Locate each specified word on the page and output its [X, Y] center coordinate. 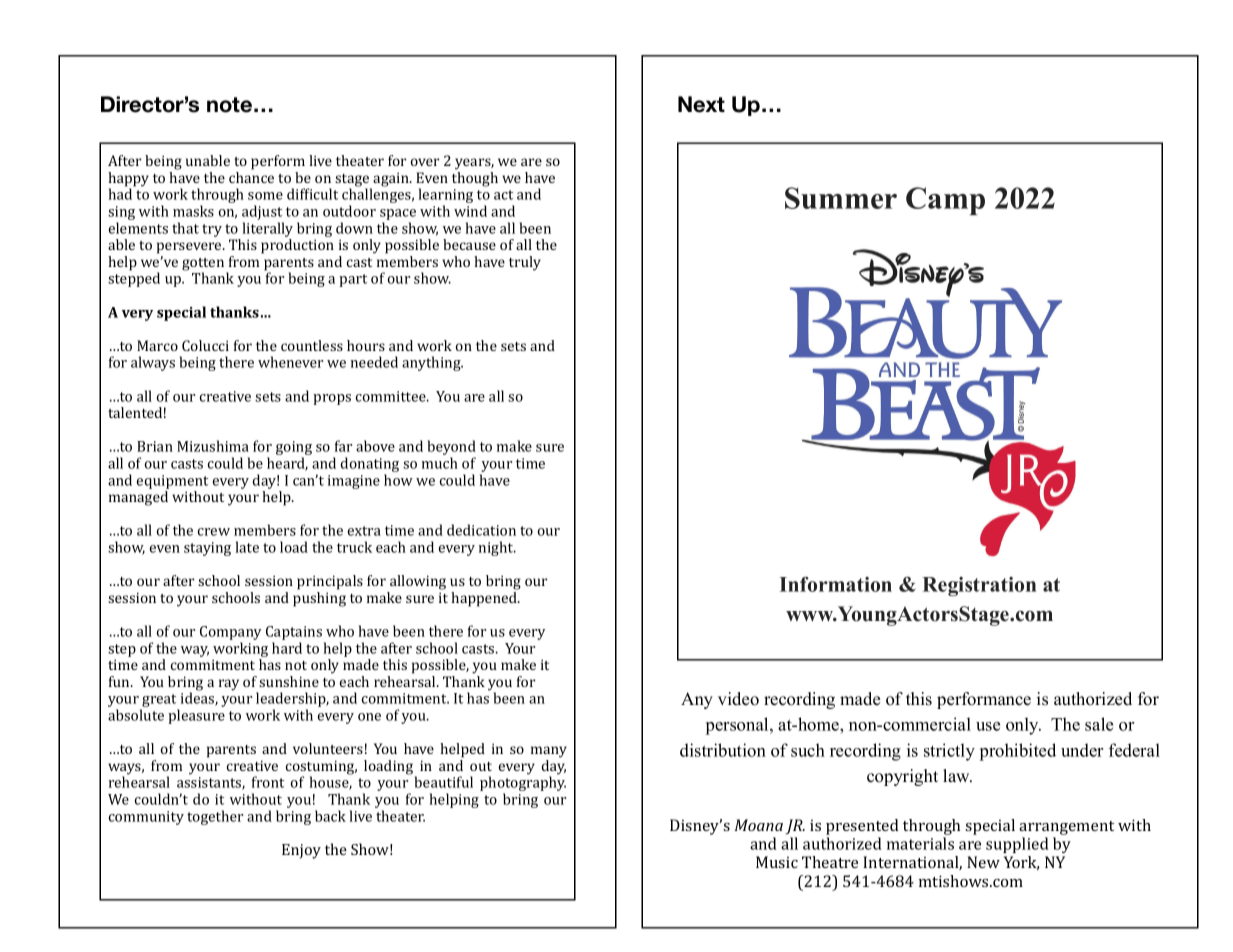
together [215, 817]
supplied [1017, 845]
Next [701, 104]
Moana [758, 825]
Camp [945, 201]
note [229, 105]
